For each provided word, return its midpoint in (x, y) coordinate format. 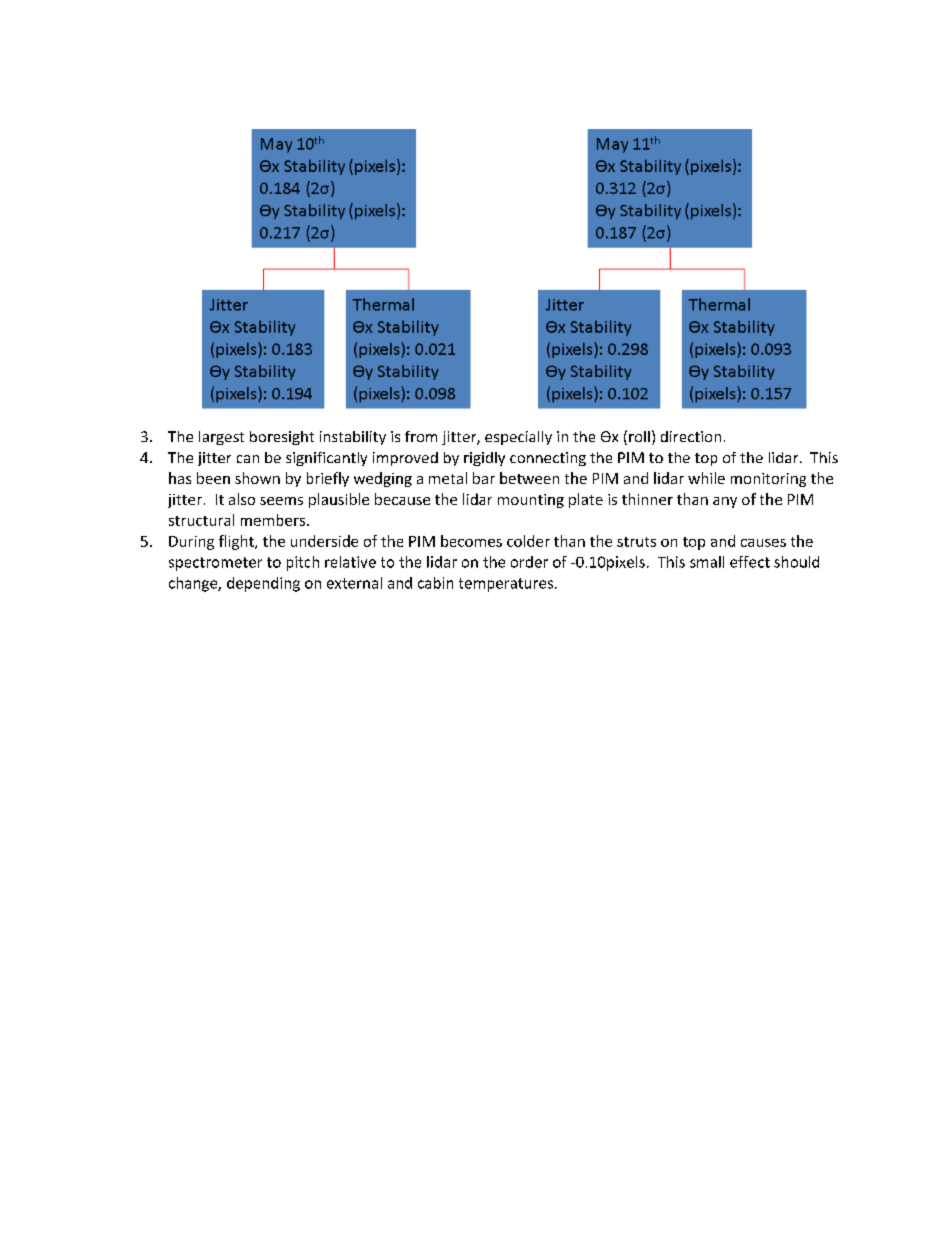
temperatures (506, 585)
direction (691, 436)
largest (221, 438)
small (707, 562)
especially (518, 438)
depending (263, 584)
